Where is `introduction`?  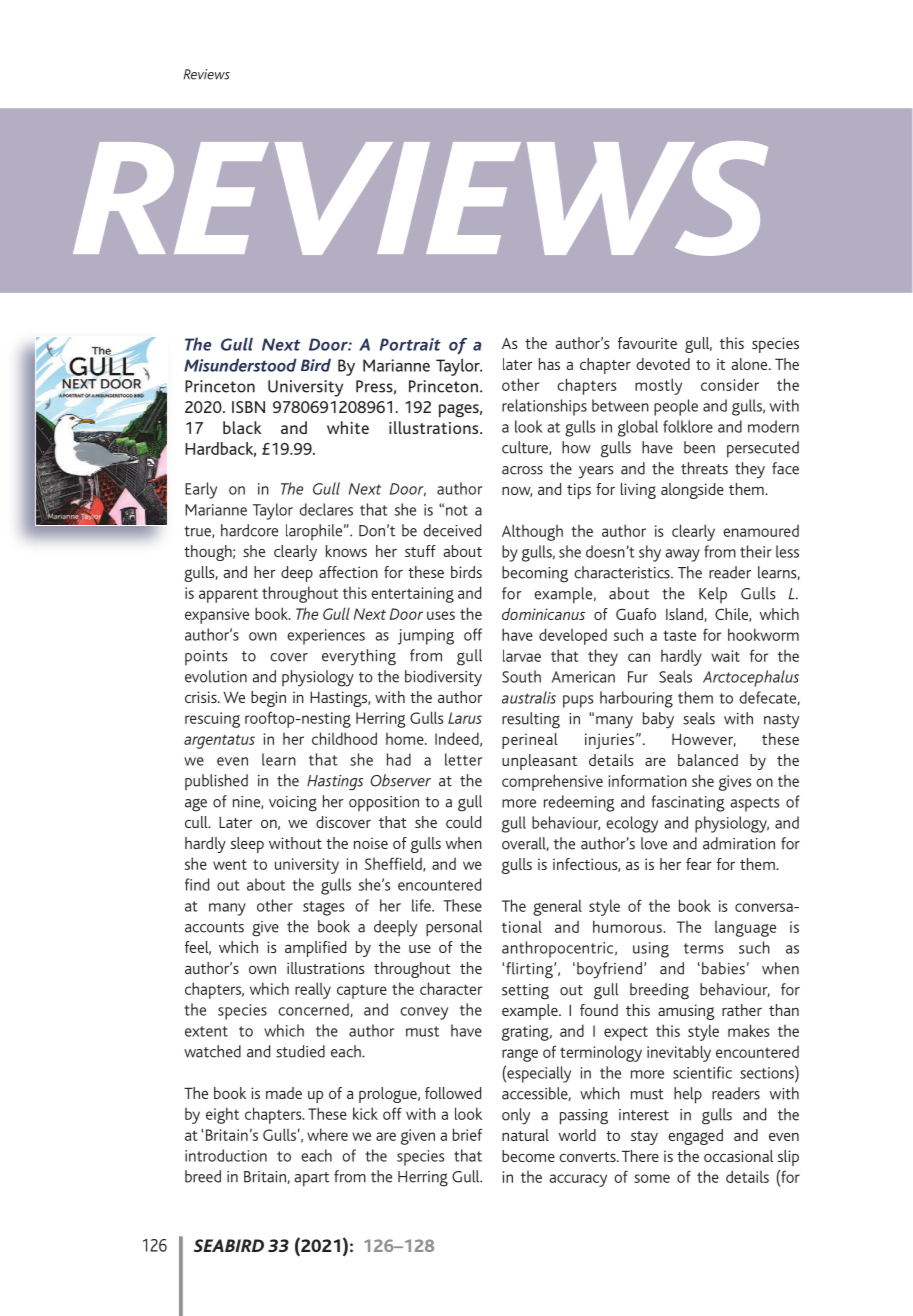 introduction is located at coordinates (226, 1155).
